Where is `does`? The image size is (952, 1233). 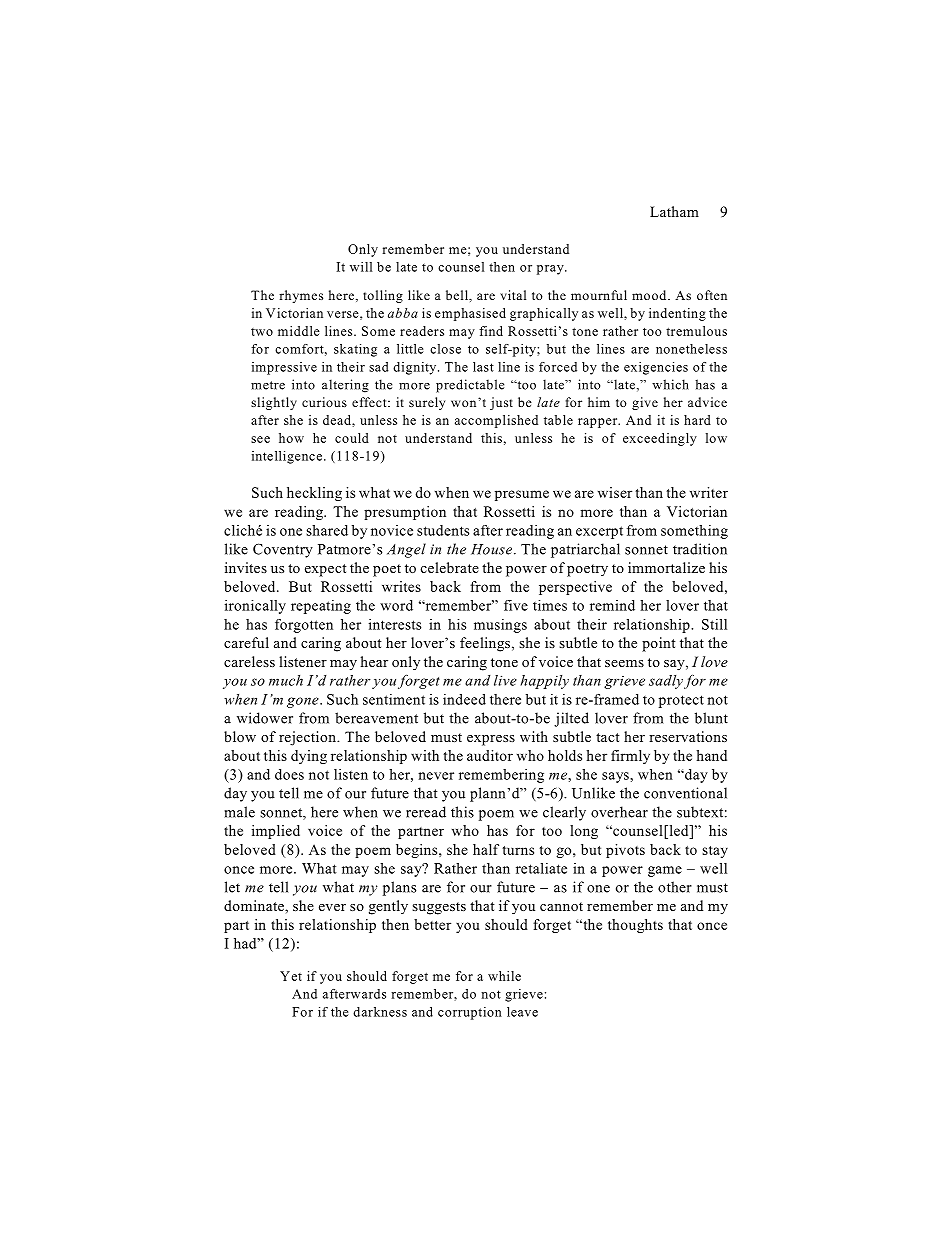
does is located at coordinates (289, 774).
